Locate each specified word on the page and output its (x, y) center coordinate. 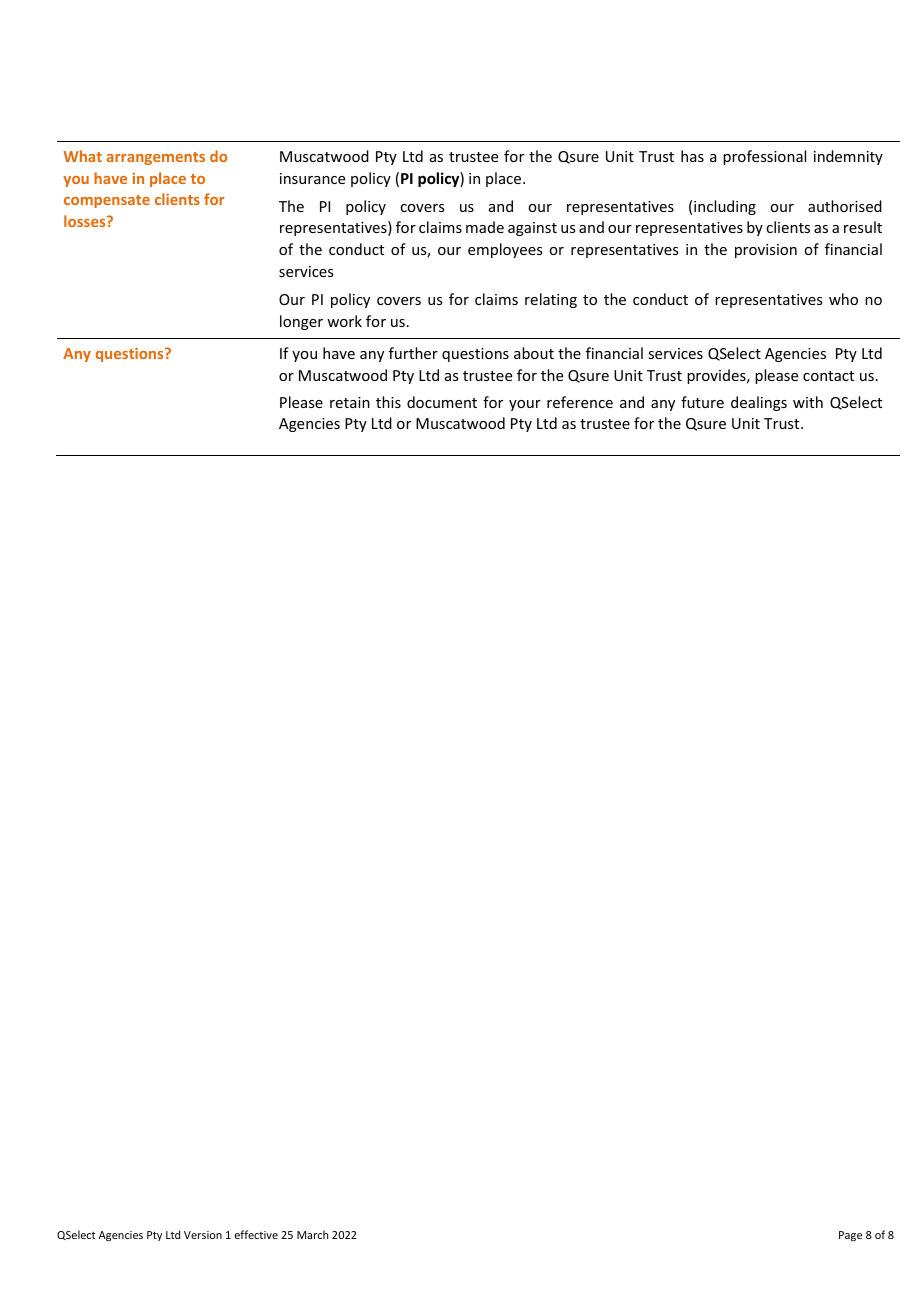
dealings (759, 403)
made (485, 227)
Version (203, 1235)
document (442, 402)
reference (580, 402)
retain (350, 402)
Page (850, 1236)
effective (256, 1234)
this (388, 402)
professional (764, 157)
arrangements (156, 158)
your (525, 405)
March (312, 1234)
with (808, 402)
